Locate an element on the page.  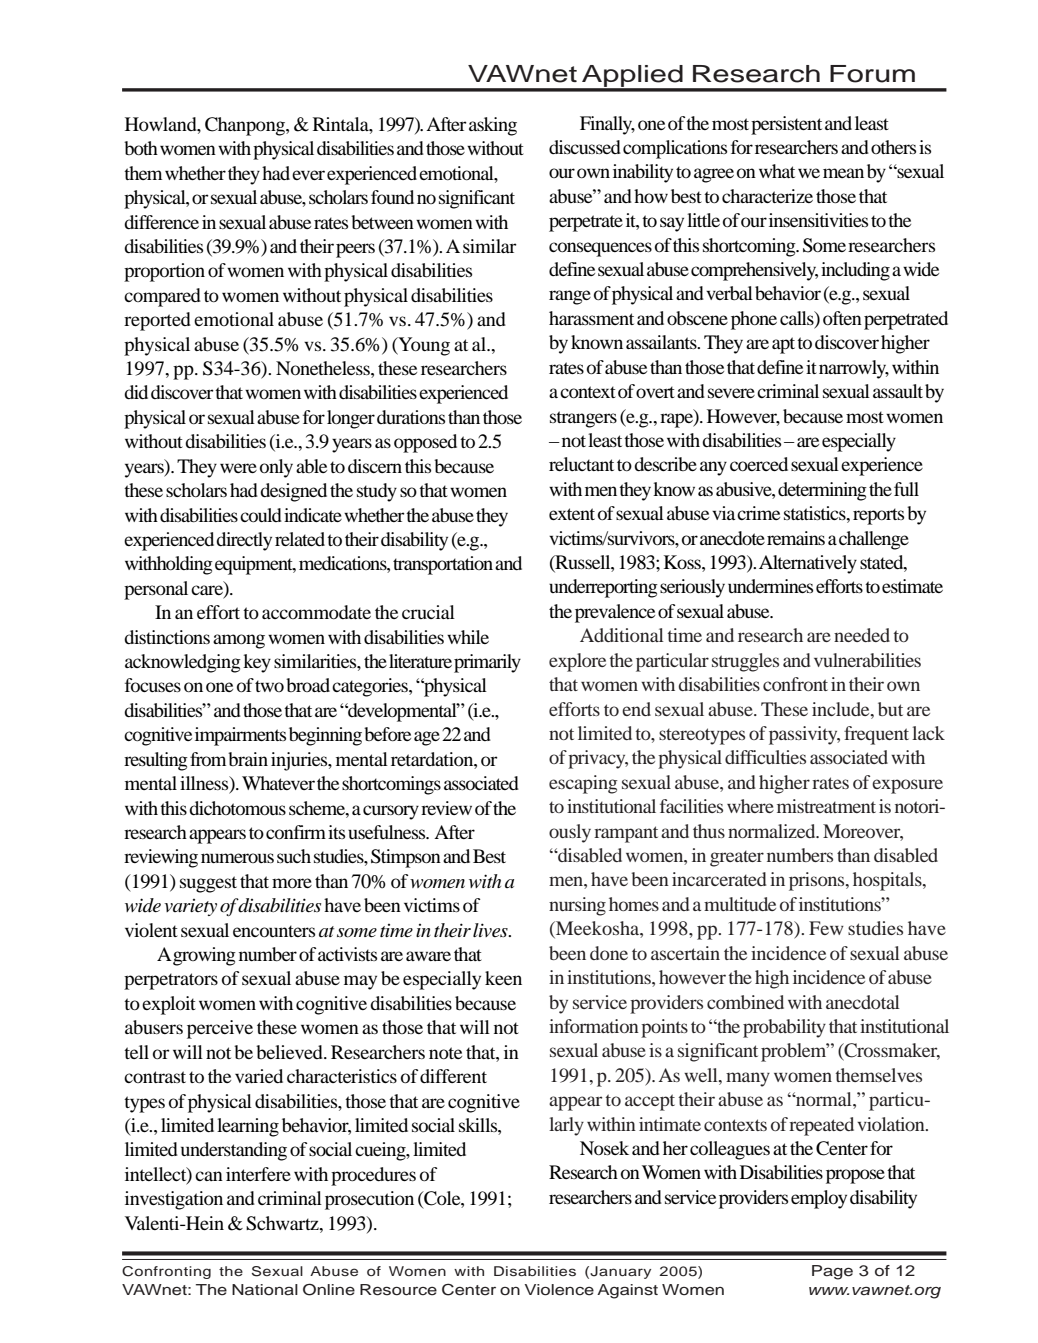
both is located at coordinates (141, 148).
